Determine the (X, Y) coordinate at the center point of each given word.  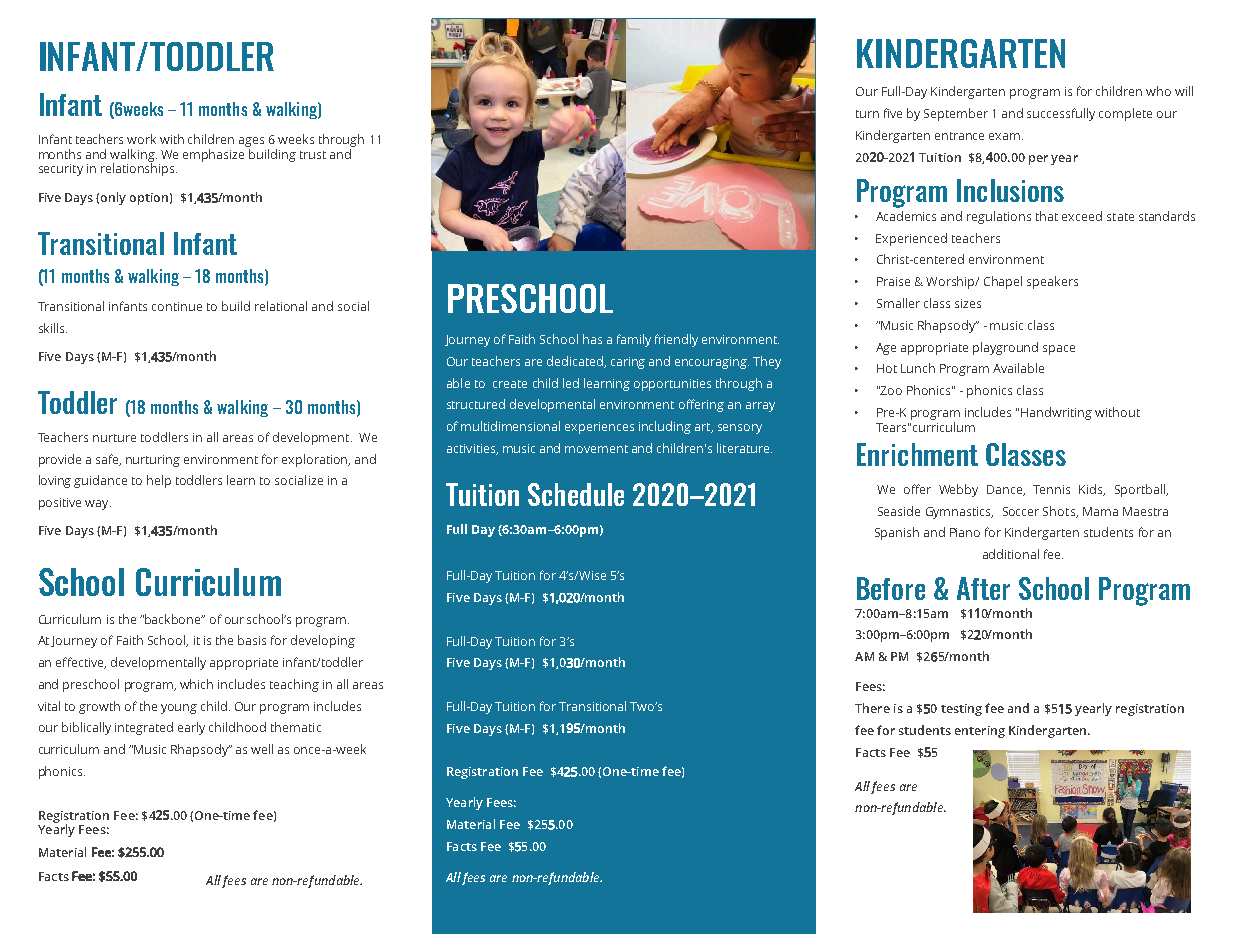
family (634, 340)
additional (1011, 554)
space (1059, 350)
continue (177, 306)
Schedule (576, 494)
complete (1125, 114)
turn (867, 114)
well (262, 749)
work (141, 139)
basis (252, 640)
